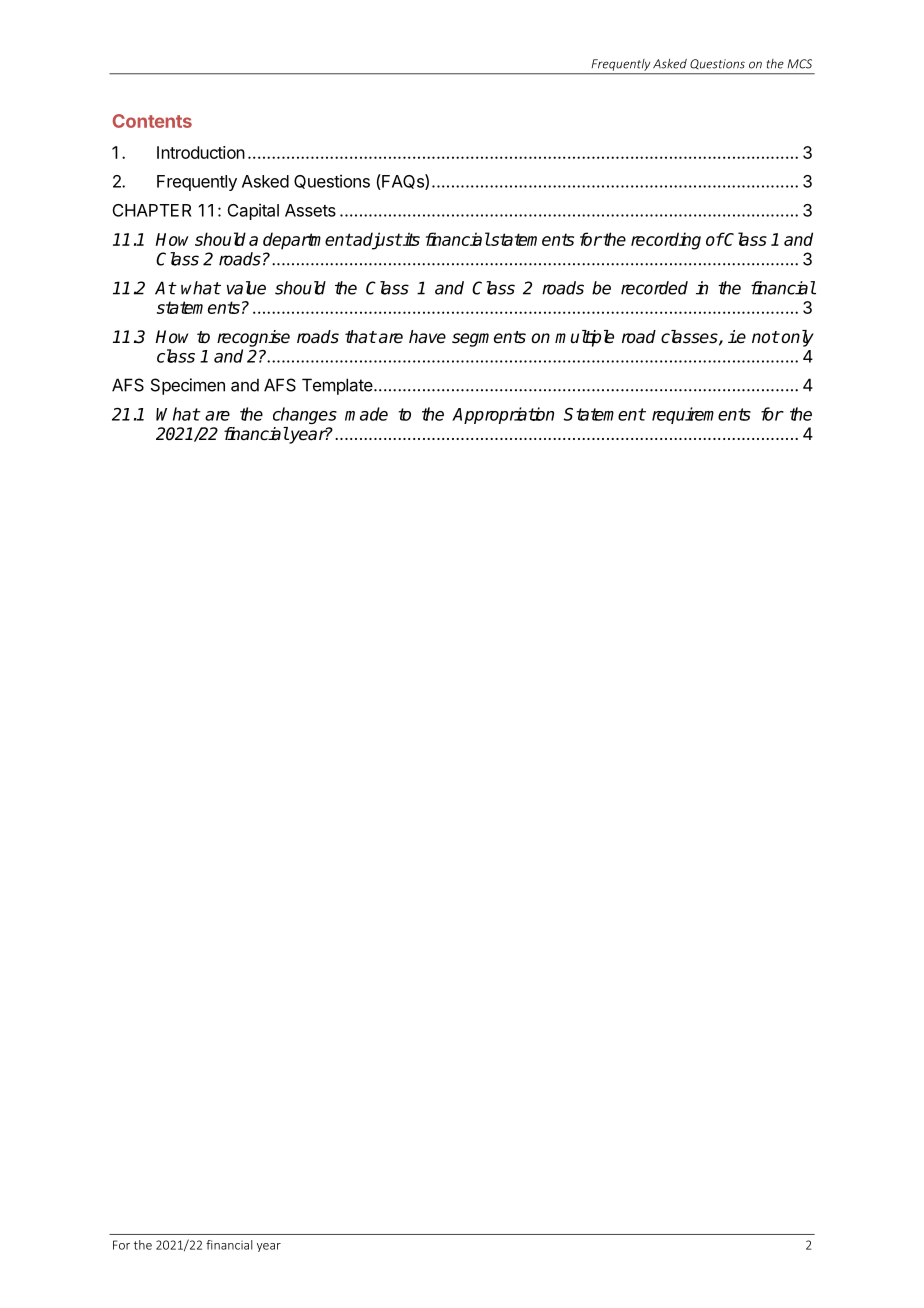  Describe the element at coordinates (246, 288) in the screenshot. I see `value` at that location.
